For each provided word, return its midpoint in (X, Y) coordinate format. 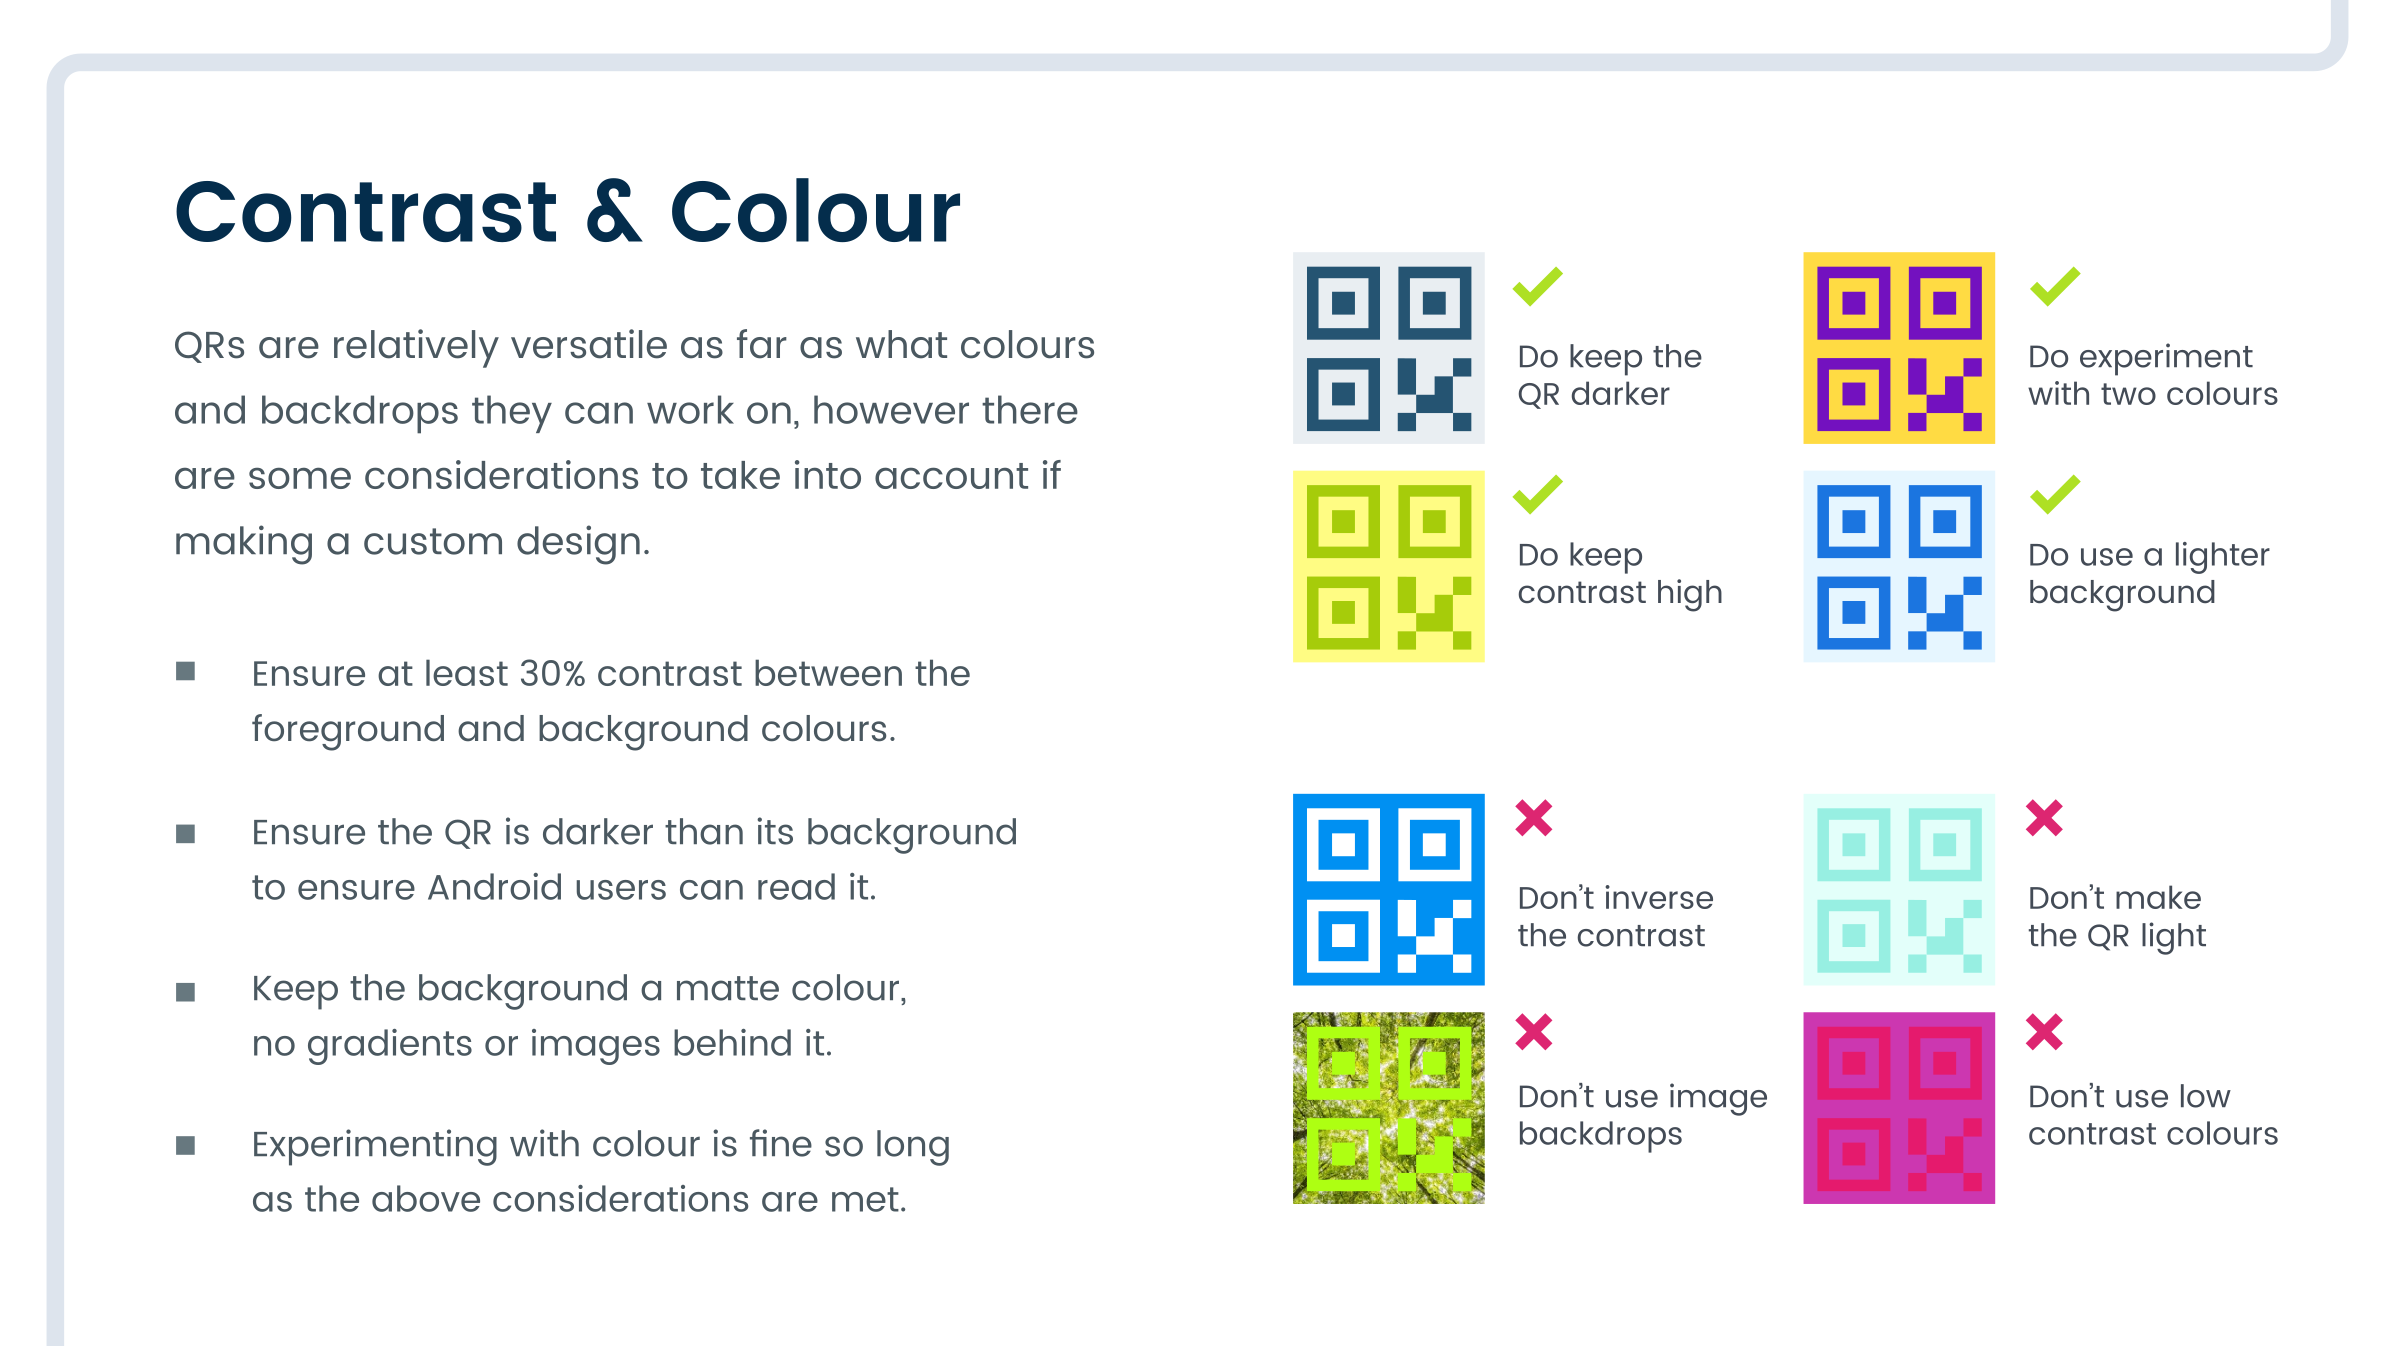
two (2128, 394)
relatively (416, 348)
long (913, 1148)
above (426, 1198)
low (2206, 1096)
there (1030, 409)
